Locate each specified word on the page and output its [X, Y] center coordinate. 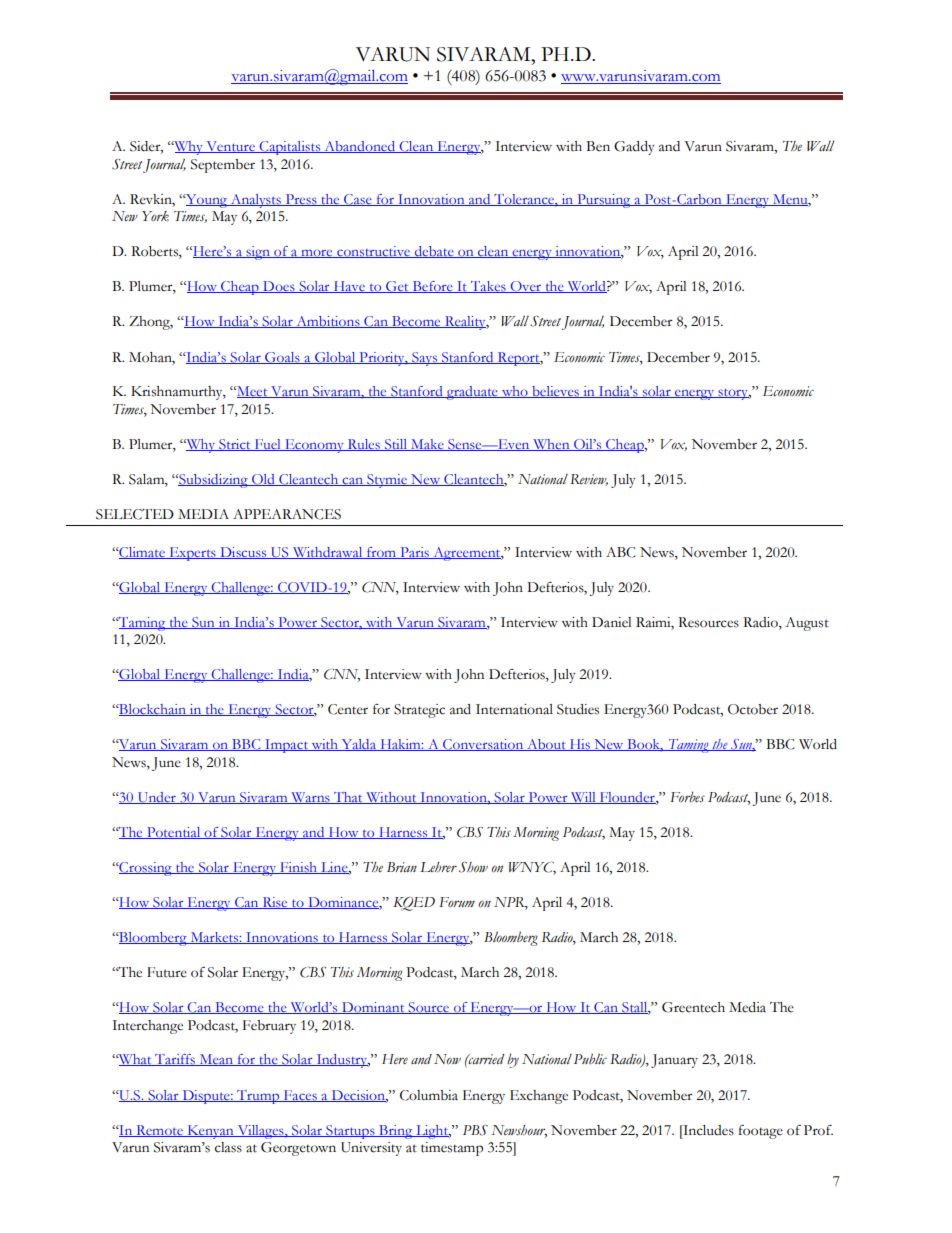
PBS [475, 1130]
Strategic [419, 711]
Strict [235, 445]
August [807, 624]
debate [434, 252]
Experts [192, 554]
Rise [275, 903]
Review [589, 480]
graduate [472, 393]
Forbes [687, 797]
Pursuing [604, 201]
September [223, 166]
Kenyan [210, 1132]
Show [473, 867]
